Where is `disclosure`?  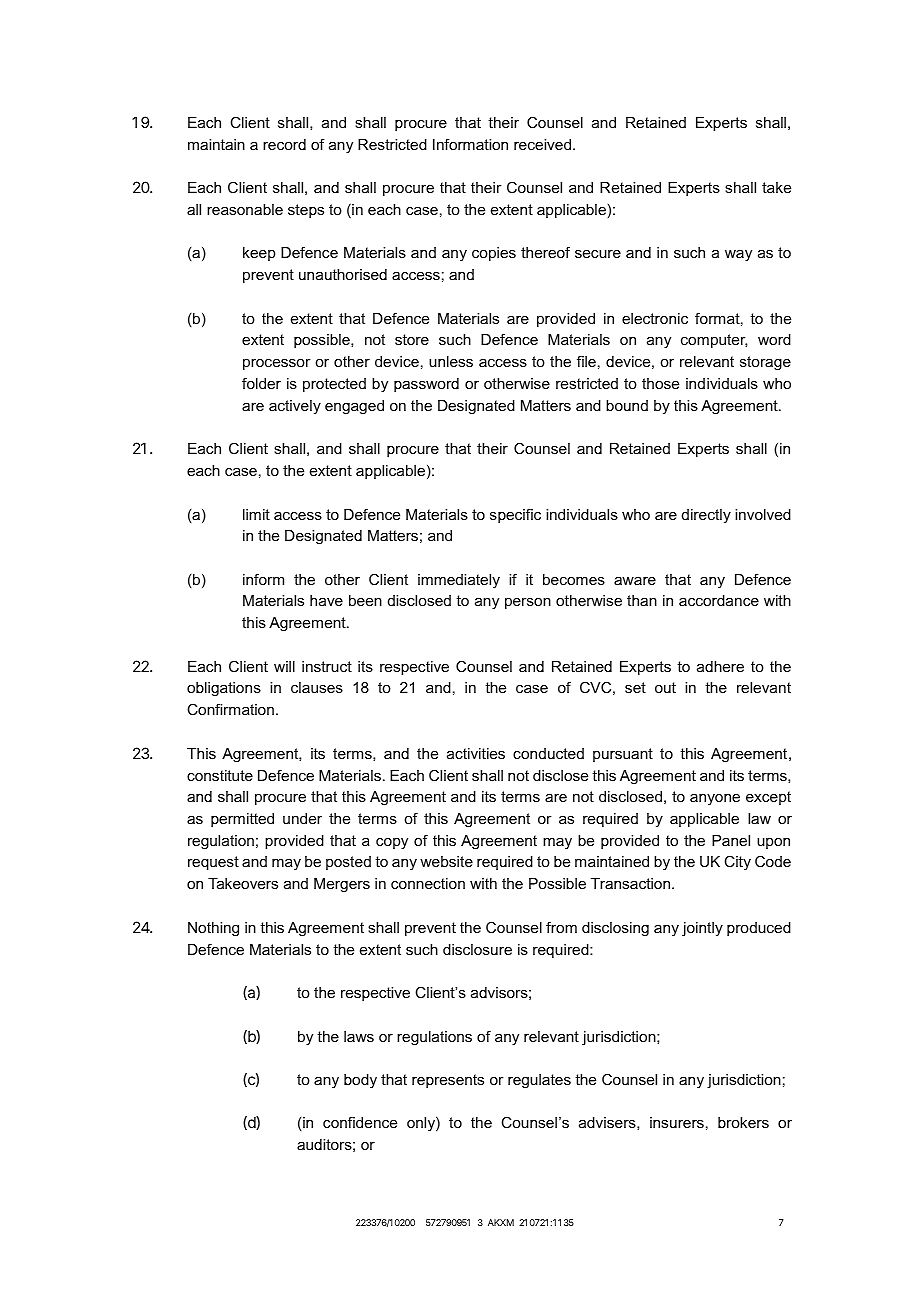
disclosure is located at coordinates (477, 949).
